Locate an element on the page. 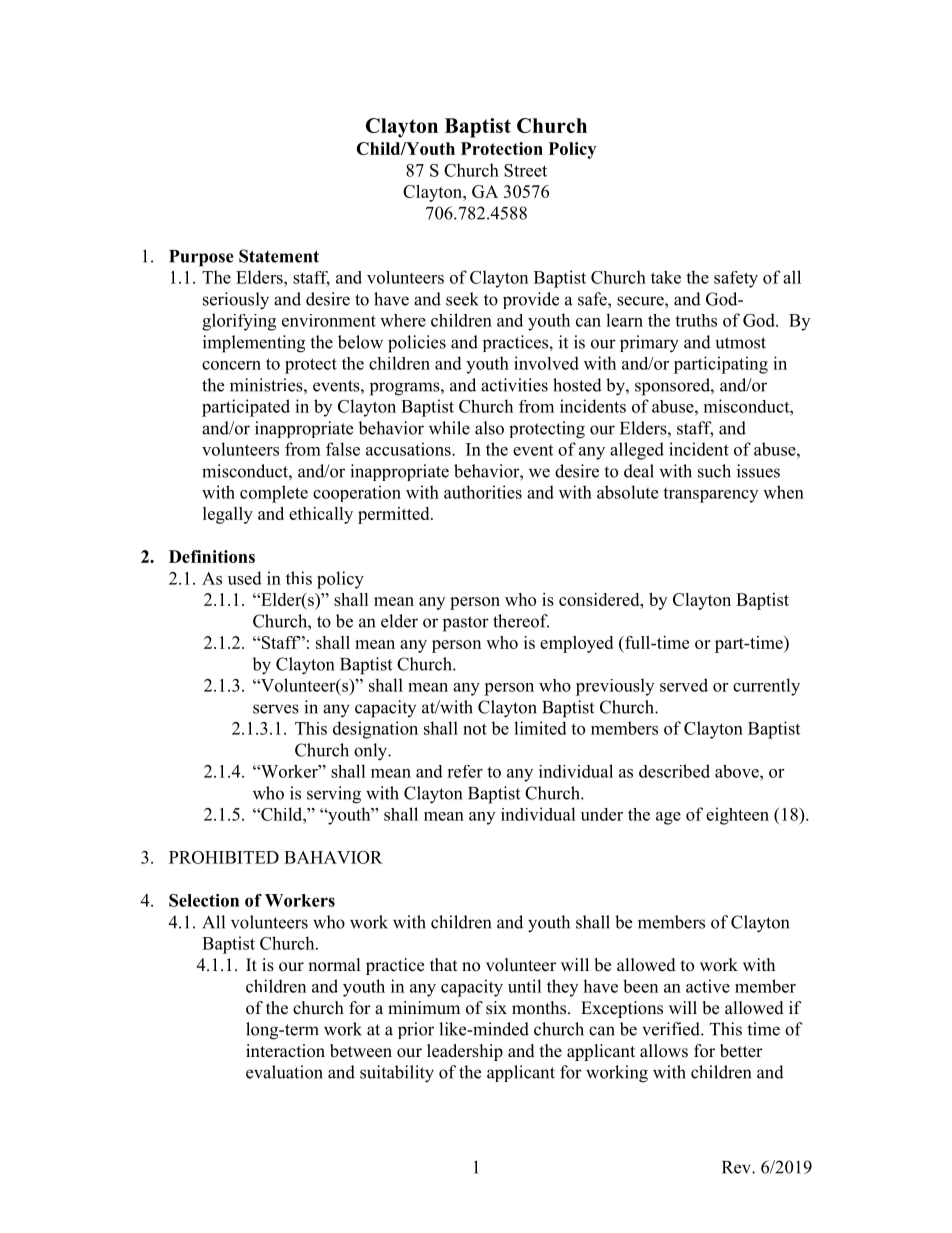 The width and height of the image is (952, 1233). pastor is located at coordinates (466, 624).
